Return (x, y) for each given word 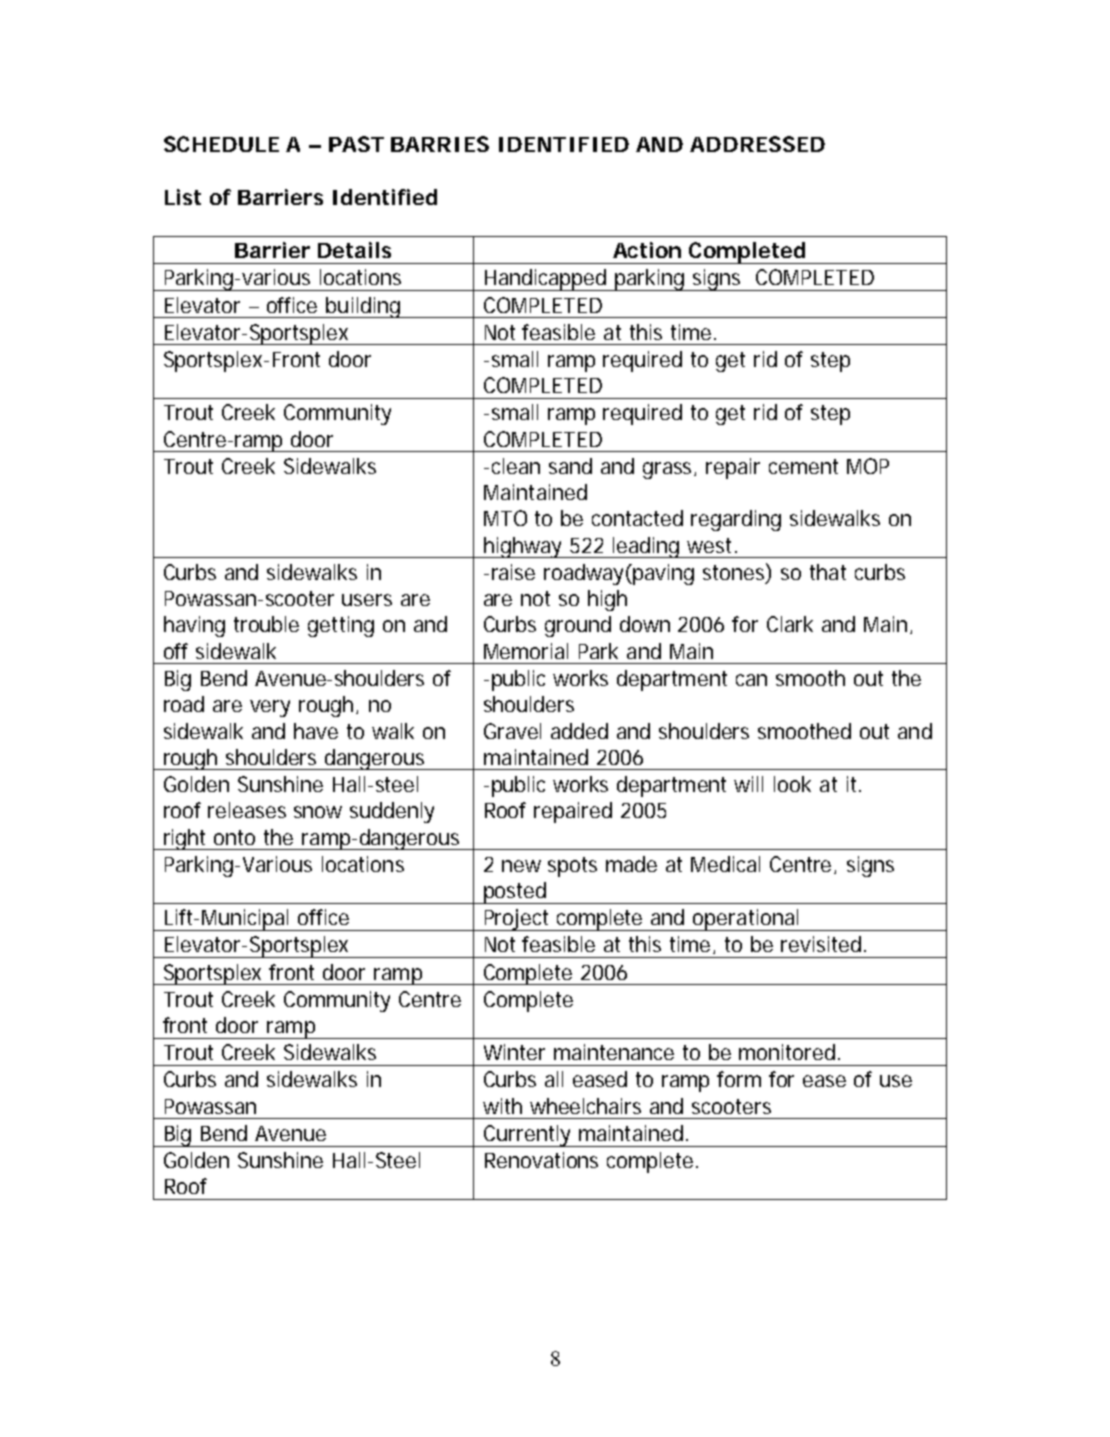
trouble (266, 624)
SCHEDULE (221, 144)
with (502, 1106)
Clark (790, 624)
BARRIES (440, 144)
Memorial (526, 651)
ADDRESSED (757, 144)
